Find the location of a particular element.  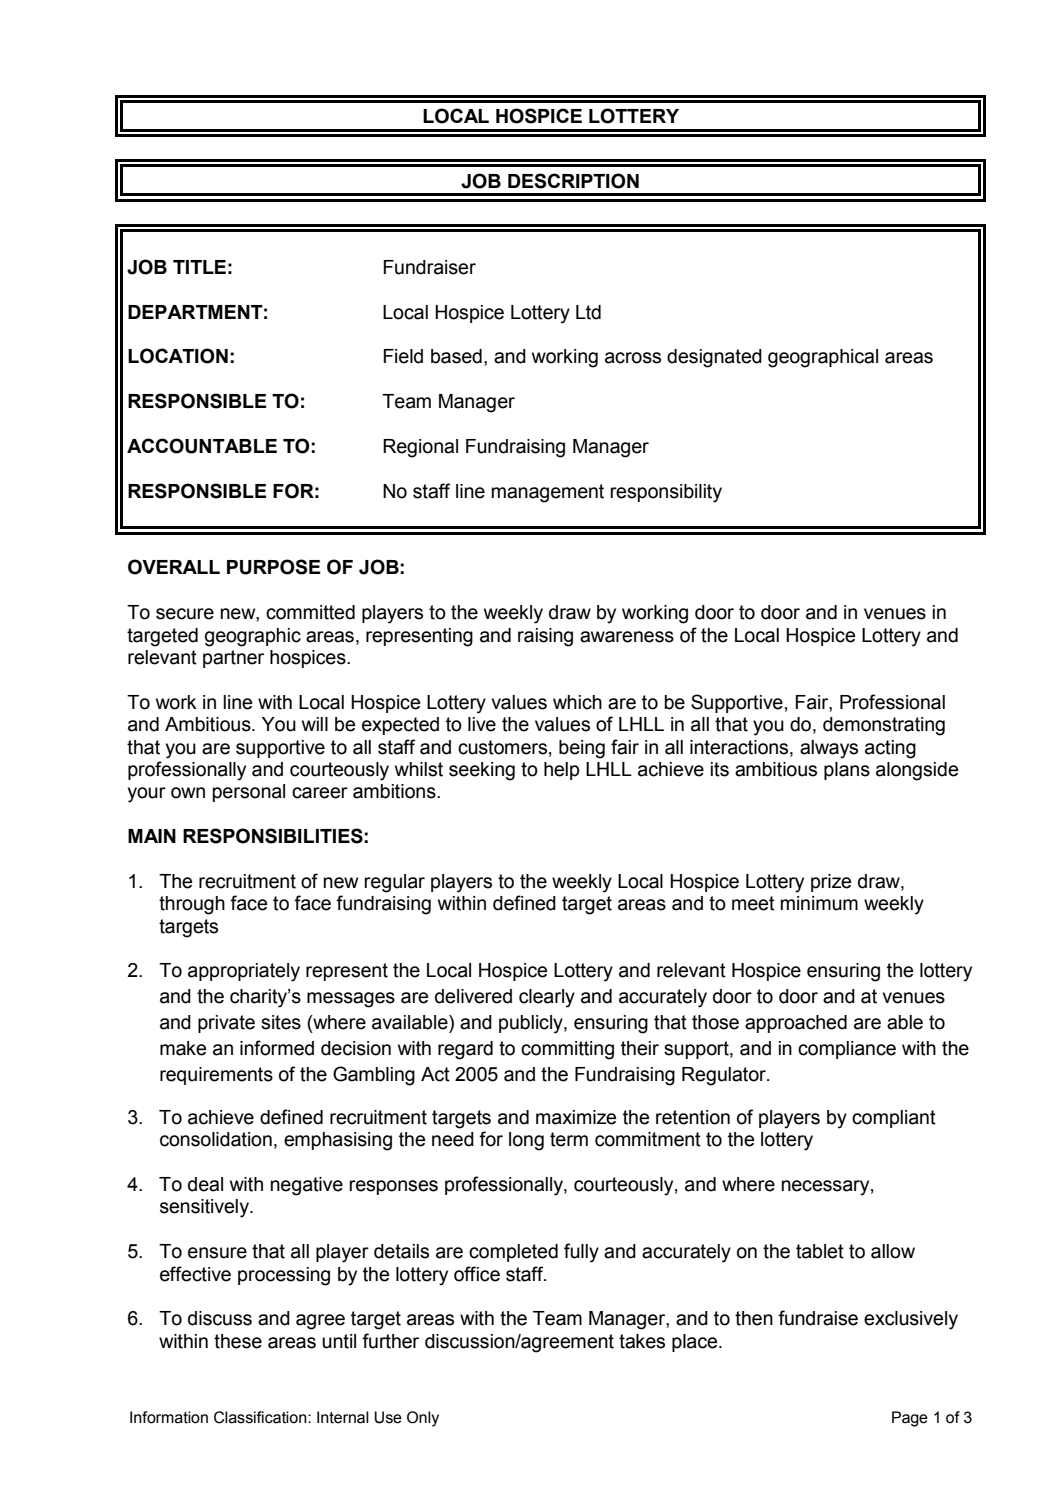

TITLE is located at coordinates (199, 267).
